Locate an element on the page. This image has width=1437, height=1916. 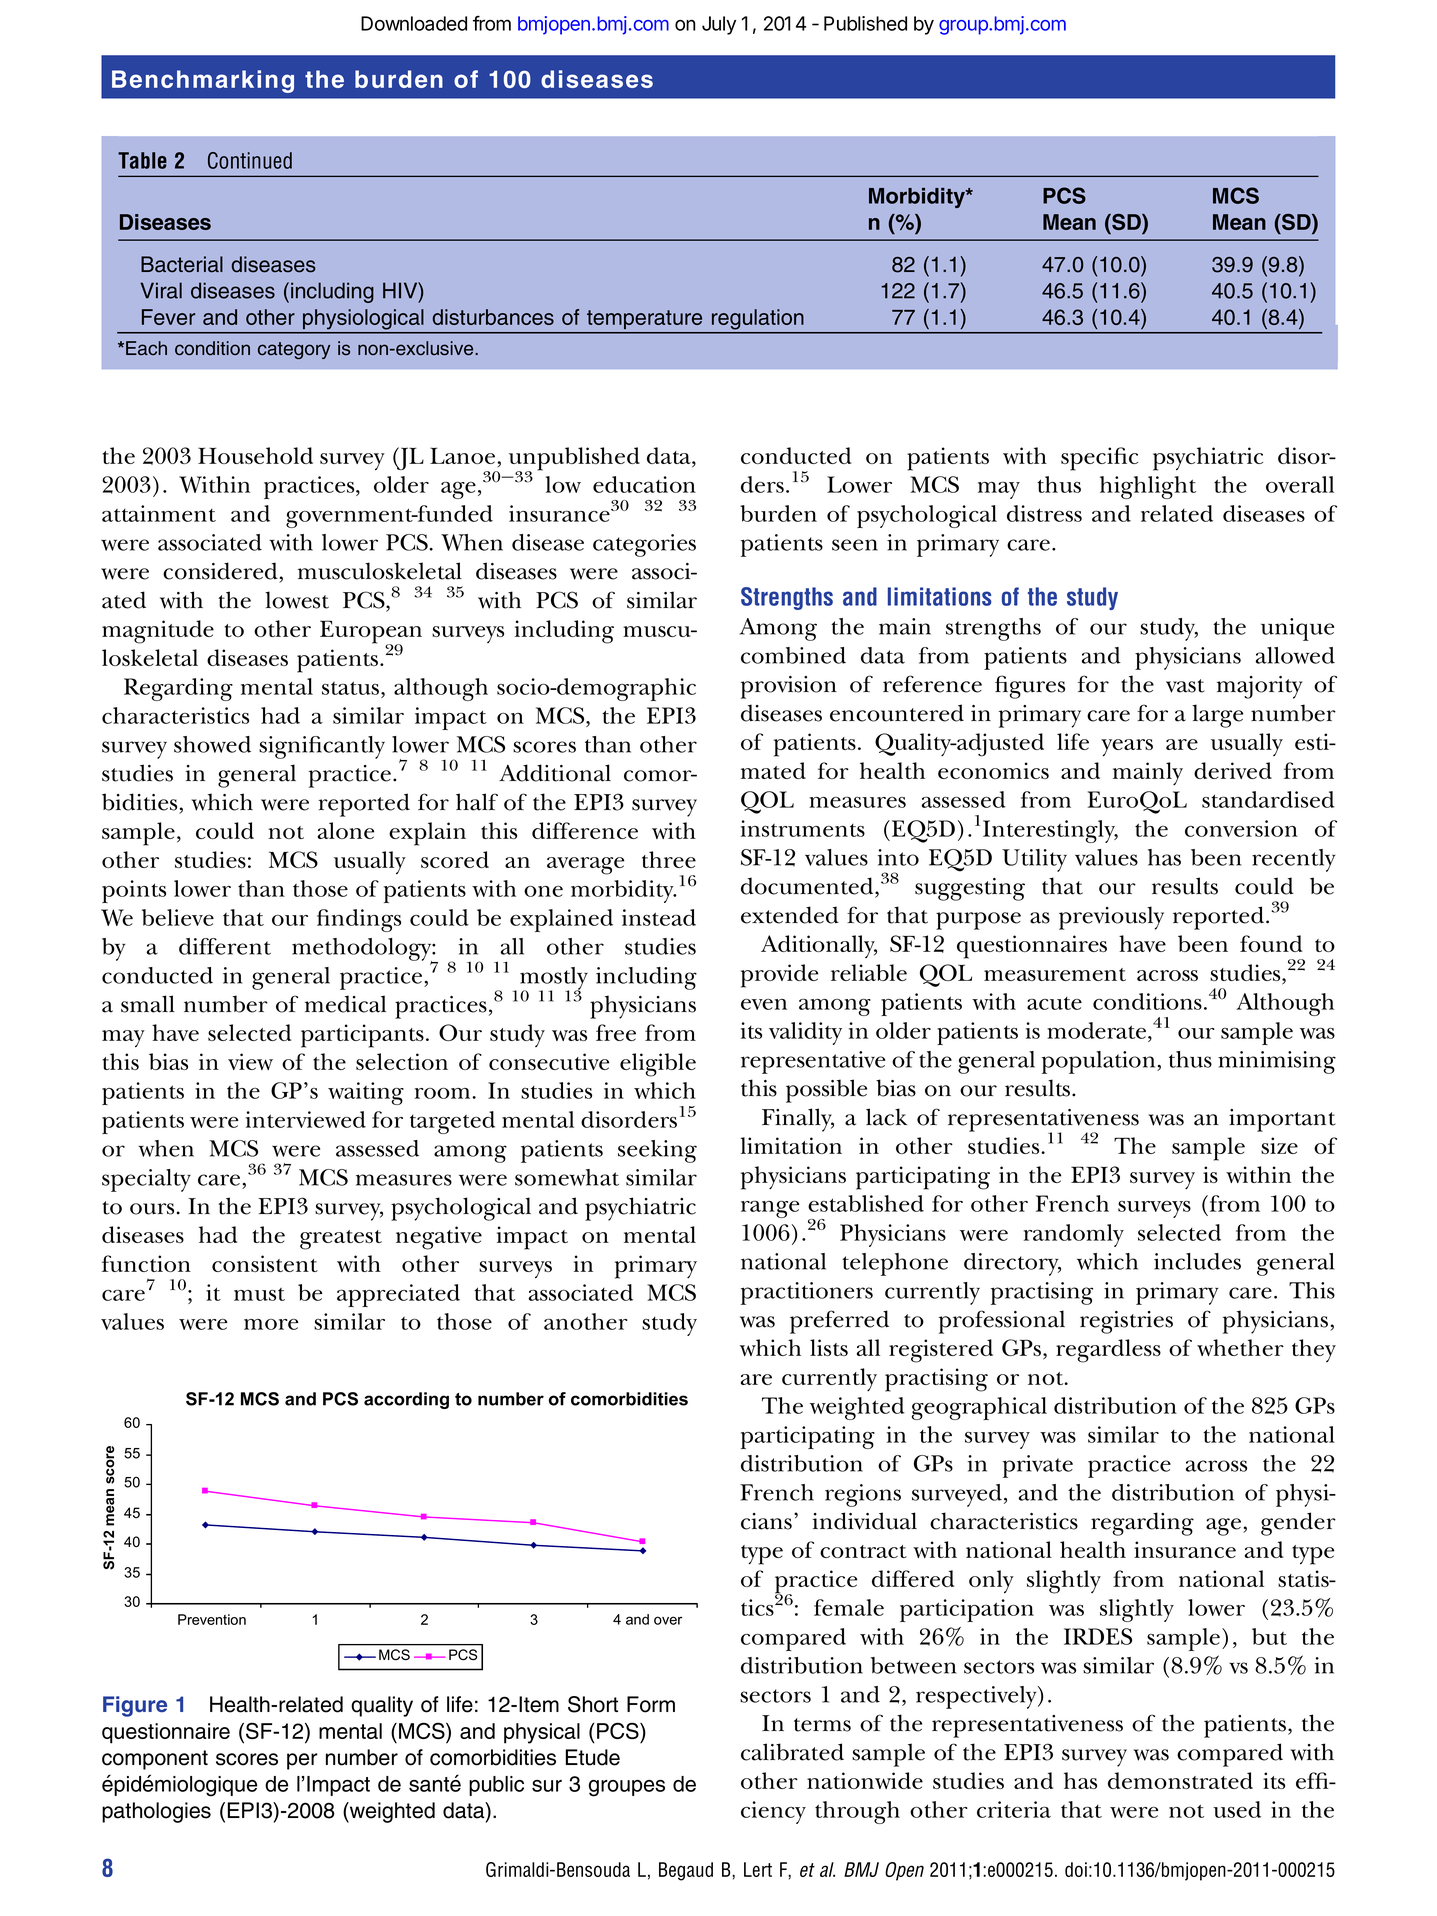
Benchmarking is located at coordinates (203, 81).
